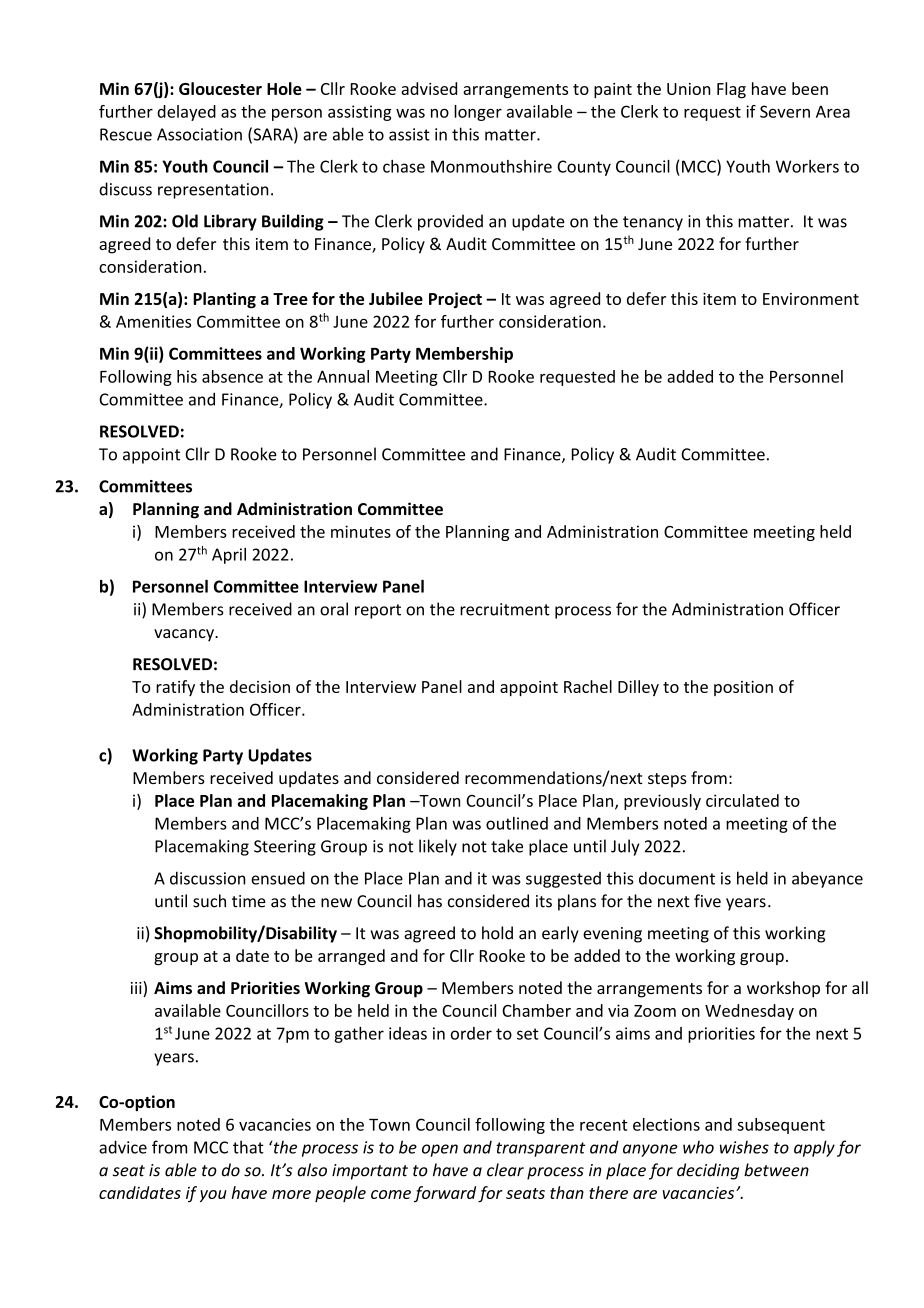  I want to click on longer, so click(478, 113).
